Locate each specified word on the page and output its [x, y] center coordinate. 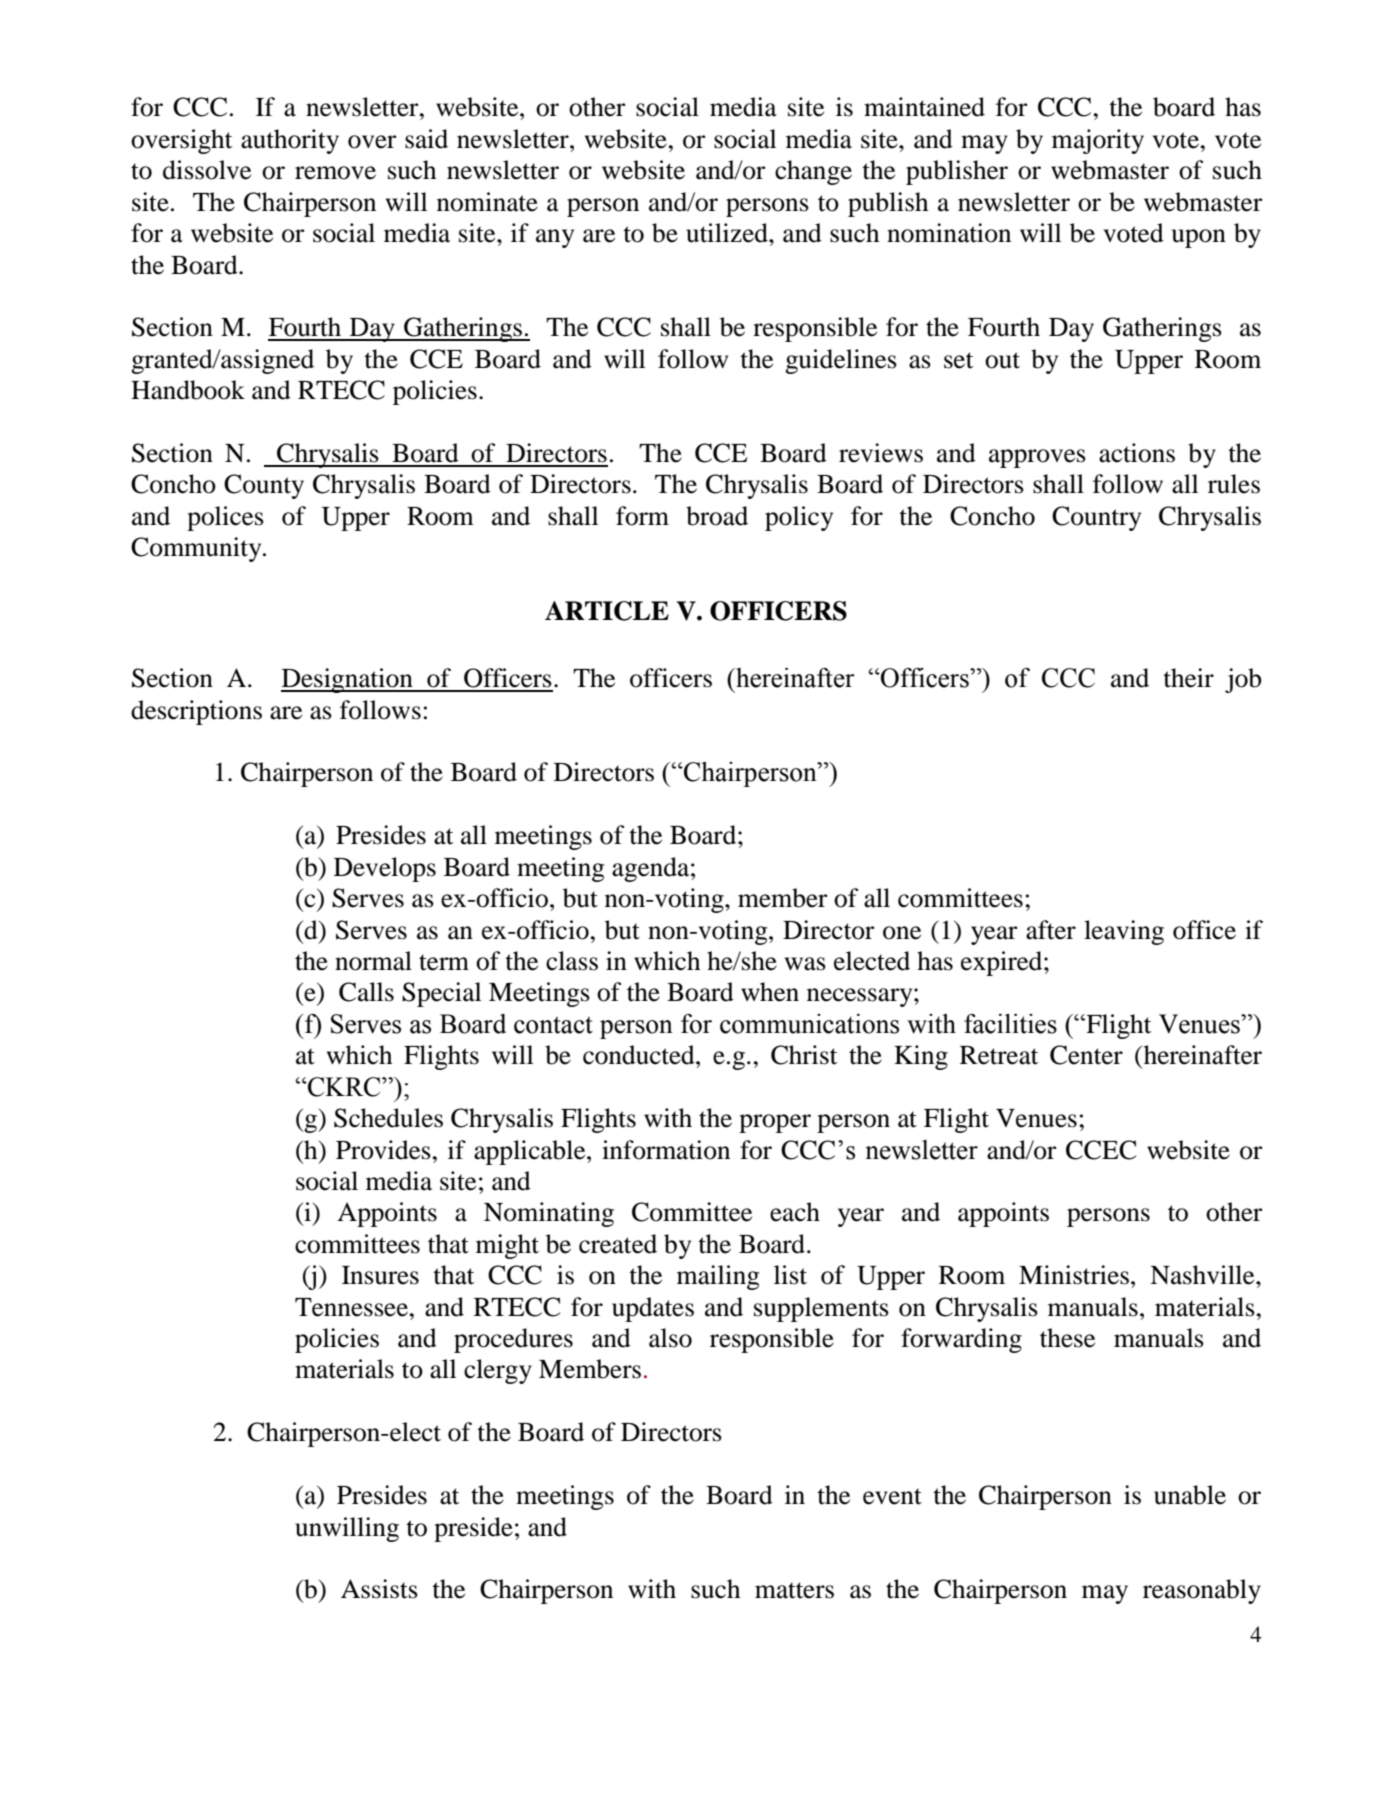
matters [794, 1590]
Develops [385, 869]
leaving [1124, 932]
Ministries [1074, 1275]
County [264, 486]
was [805, 964]
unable [1190, 1495]
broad [717, 516]
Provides [383, 1150]
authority [290, 141]
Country [1096, 518]
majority [1098, 141]
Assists [379, 1589]
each [795, 1212]
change [813, 172]
